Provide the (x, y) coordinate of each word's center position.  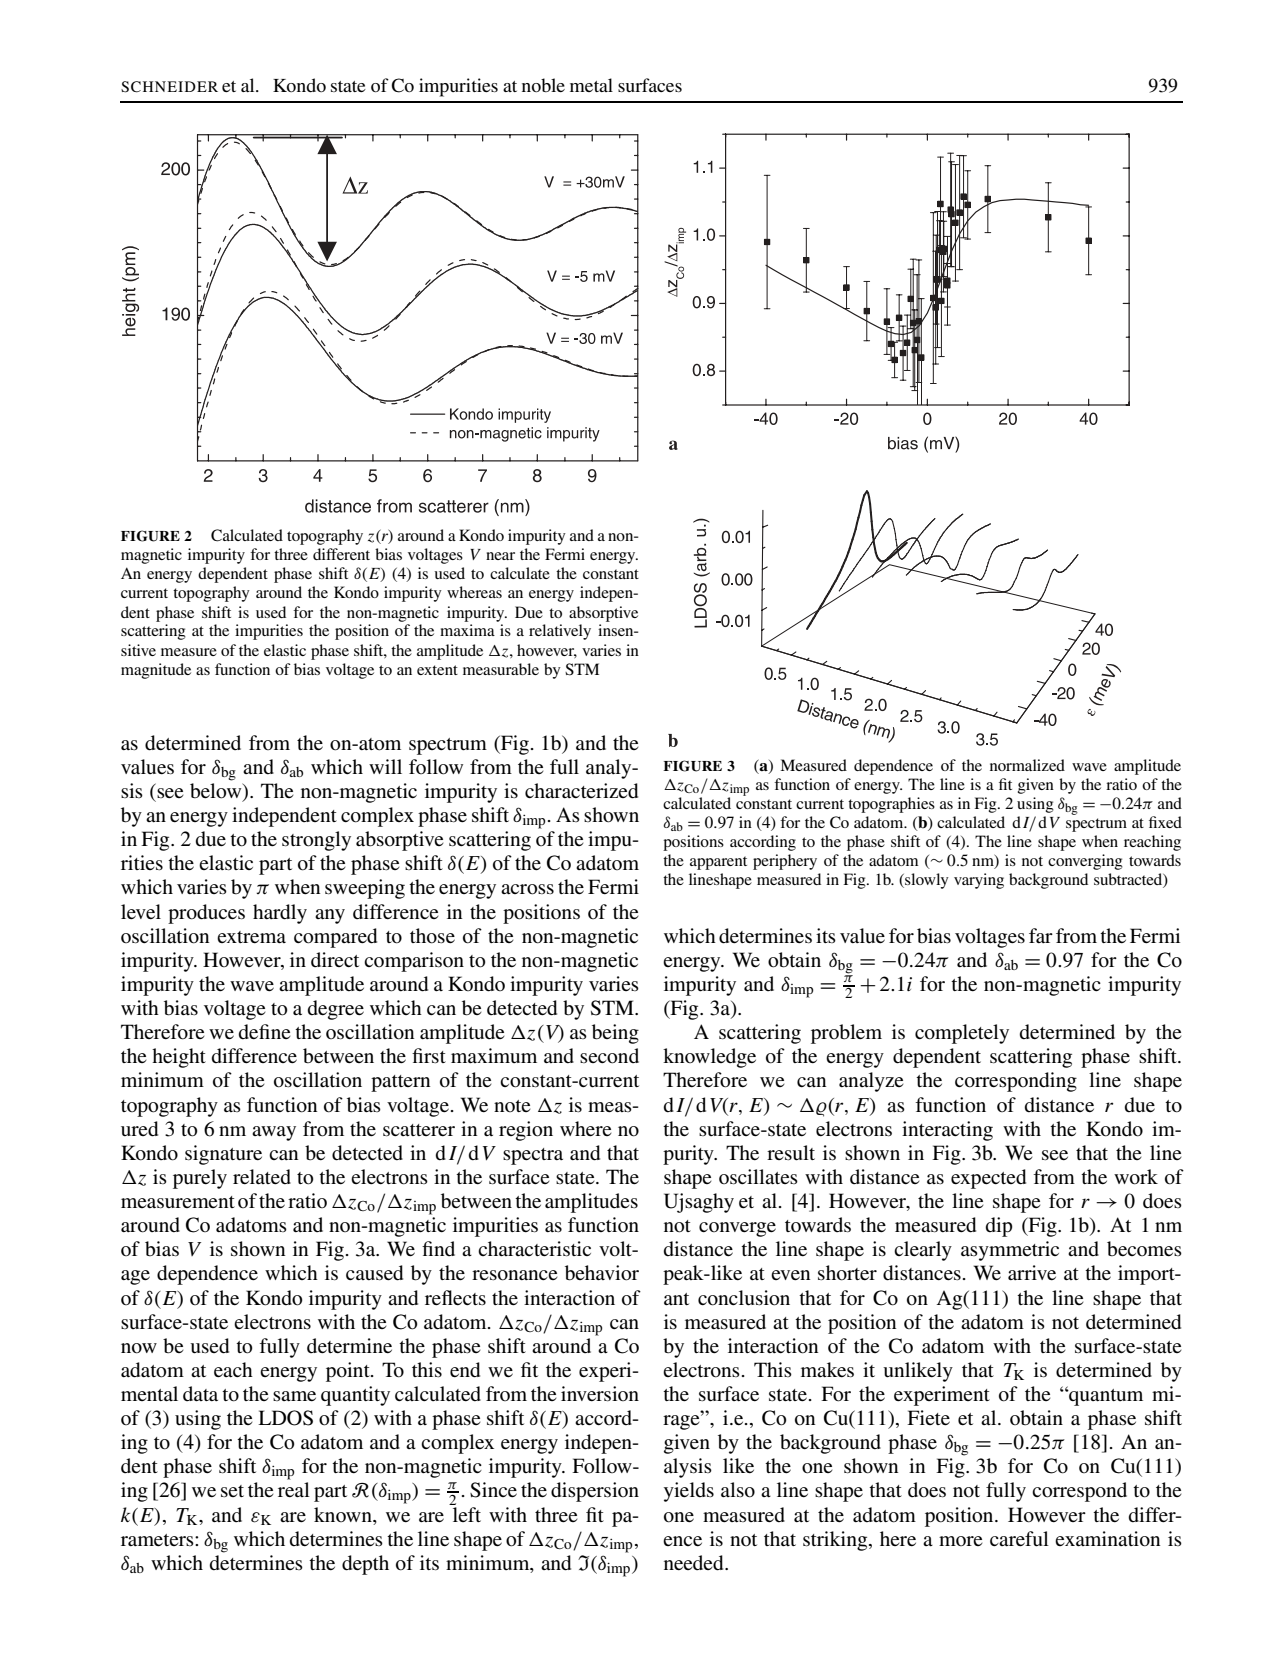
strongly (316, 841)
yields (689, 1492)
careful (1019, 1539)
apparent (718, 863)
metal (591, 85)
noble (543, 85)
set (232, 1491)
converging (1085, 862)
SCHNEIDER (169, 87)
